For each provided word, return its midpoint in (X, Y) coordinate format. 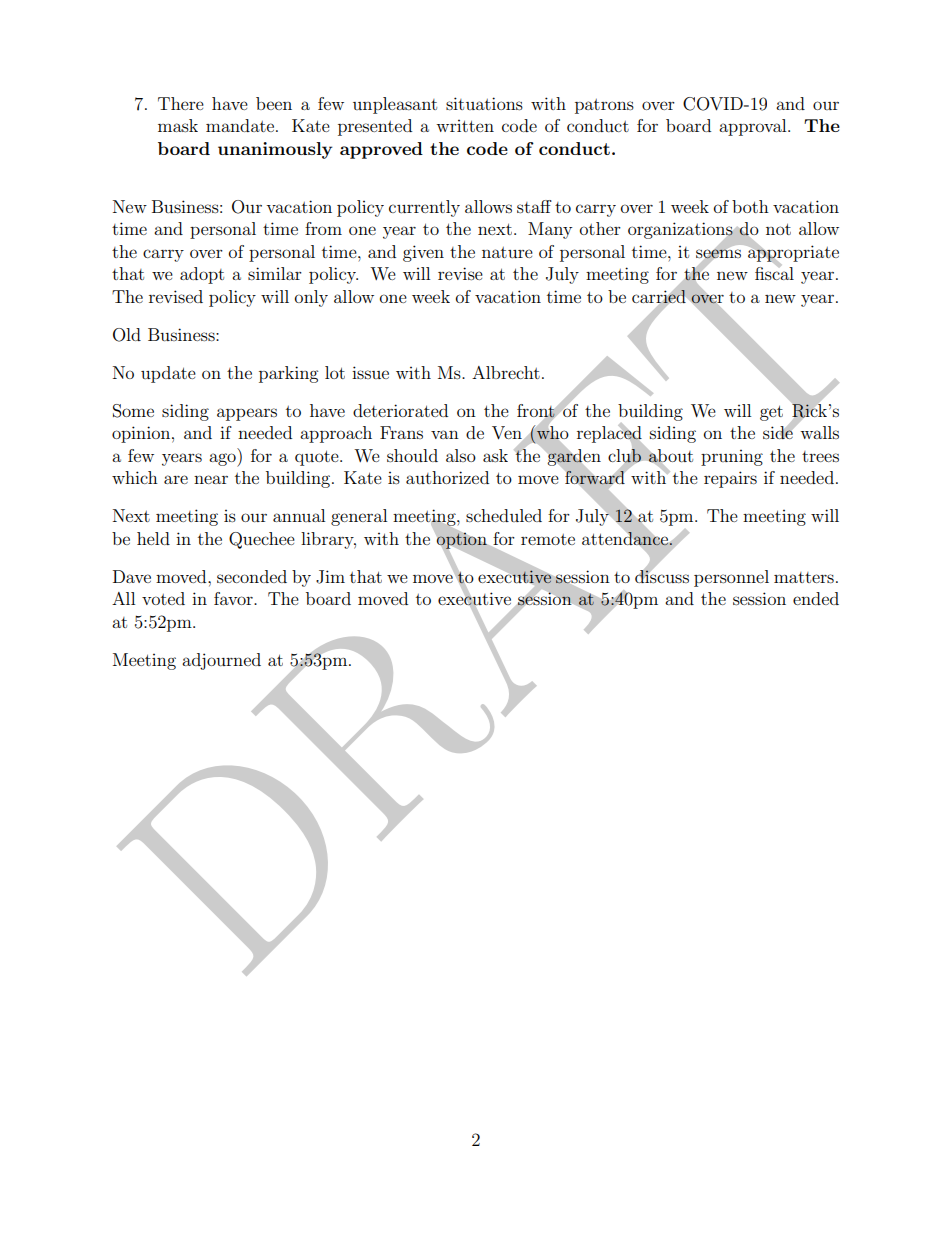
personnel (731, 578)
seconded (252, 576)
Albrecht (506, 372)
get (771, 413)
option (462, 541)
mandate (241, 125)
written (465, 126)
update (168, 374)
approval (754, 127)
